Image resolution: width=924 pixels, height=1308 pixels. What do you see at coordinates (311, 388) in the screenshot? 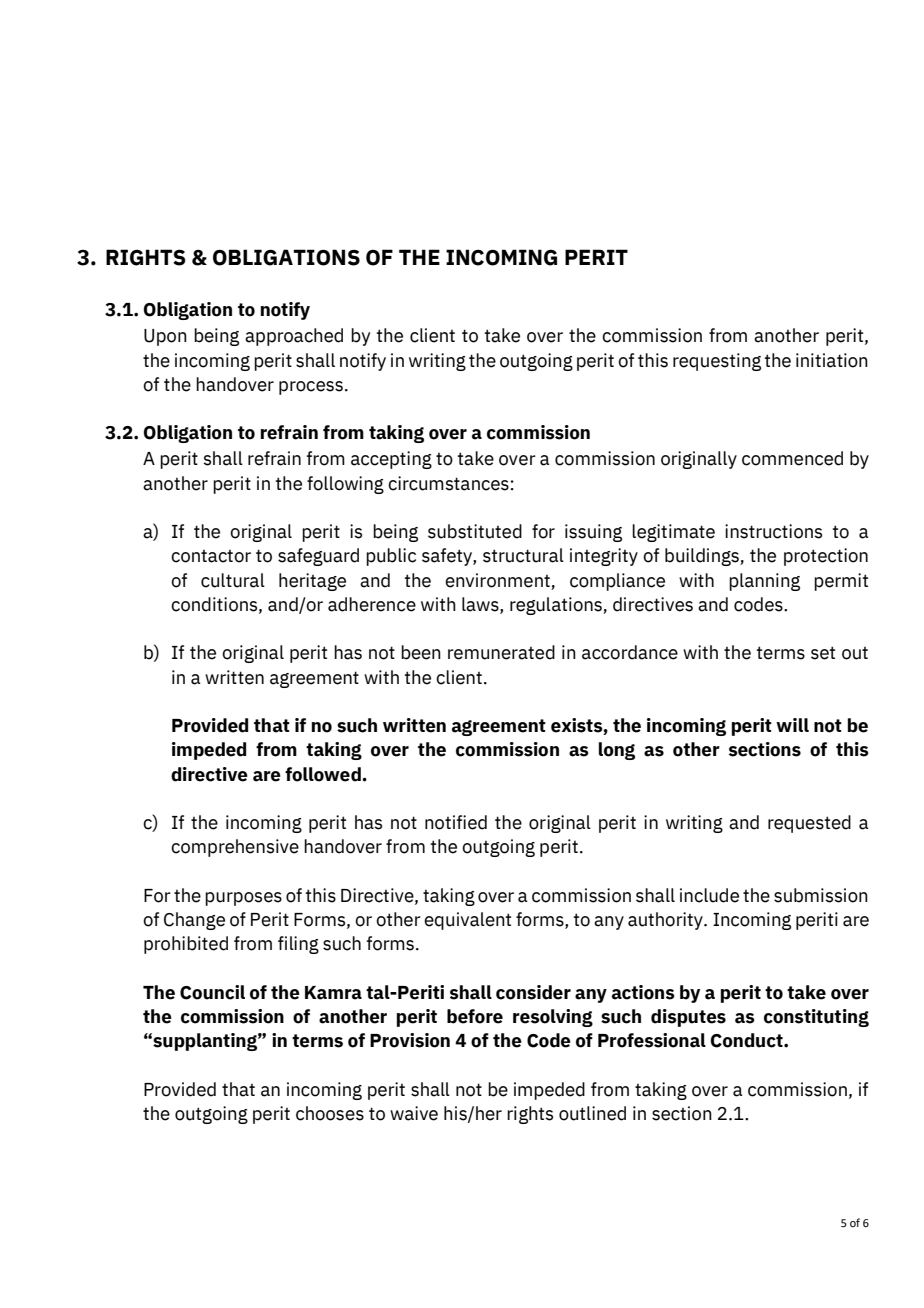
I see `process` at bounding box center [311, 388].
